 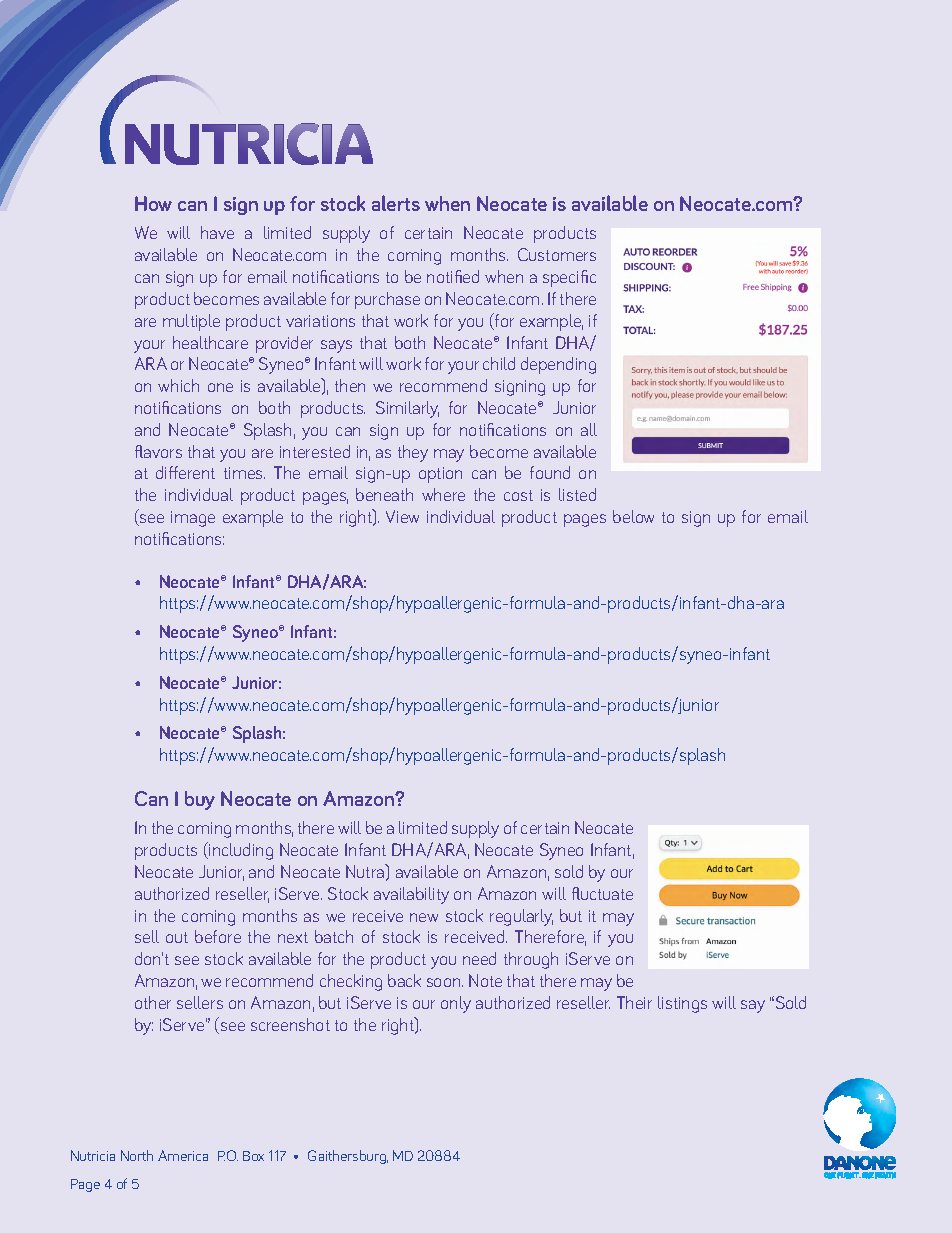 I want to click on below, so click(x=633, y=516).
